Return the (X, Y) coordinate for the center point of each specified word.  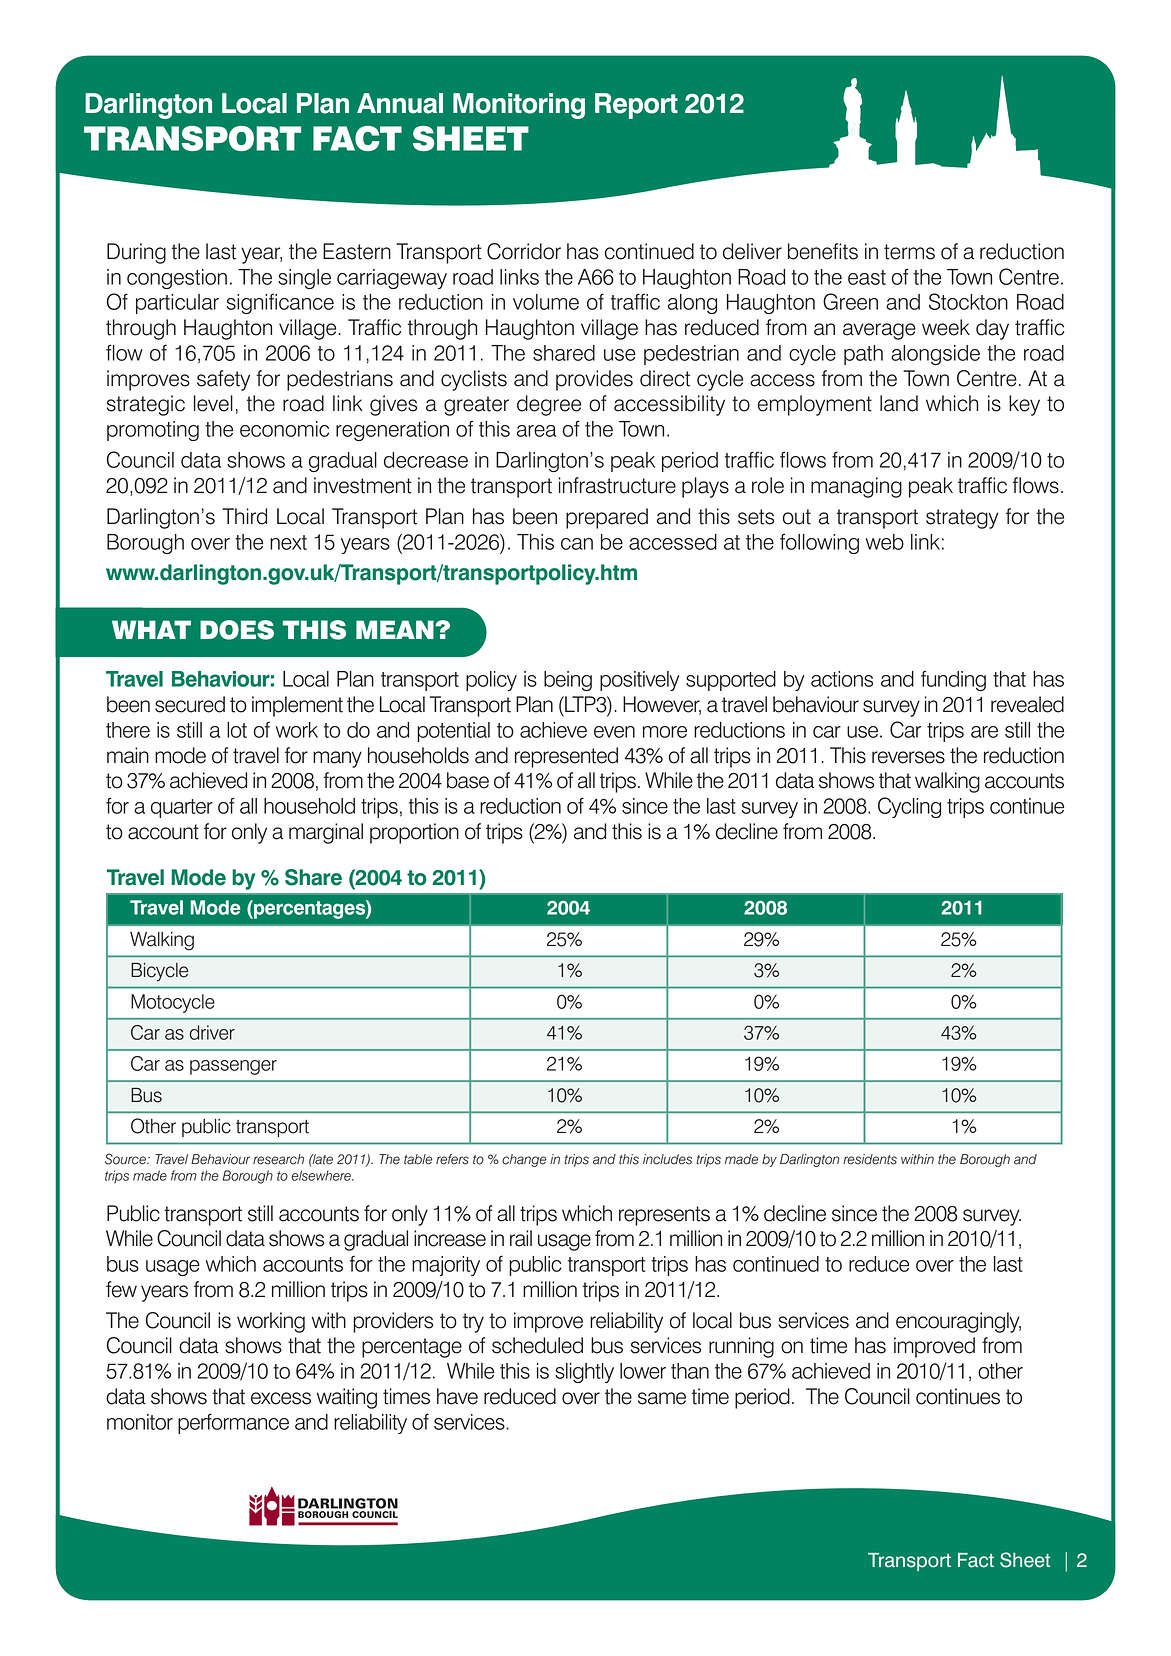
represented (566, 757)
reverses (908, 757)
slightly (584, 1373)
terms (909, 252)
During (136, 253)
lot (237, 730)
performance (233, 1423)
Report (636, 106)
